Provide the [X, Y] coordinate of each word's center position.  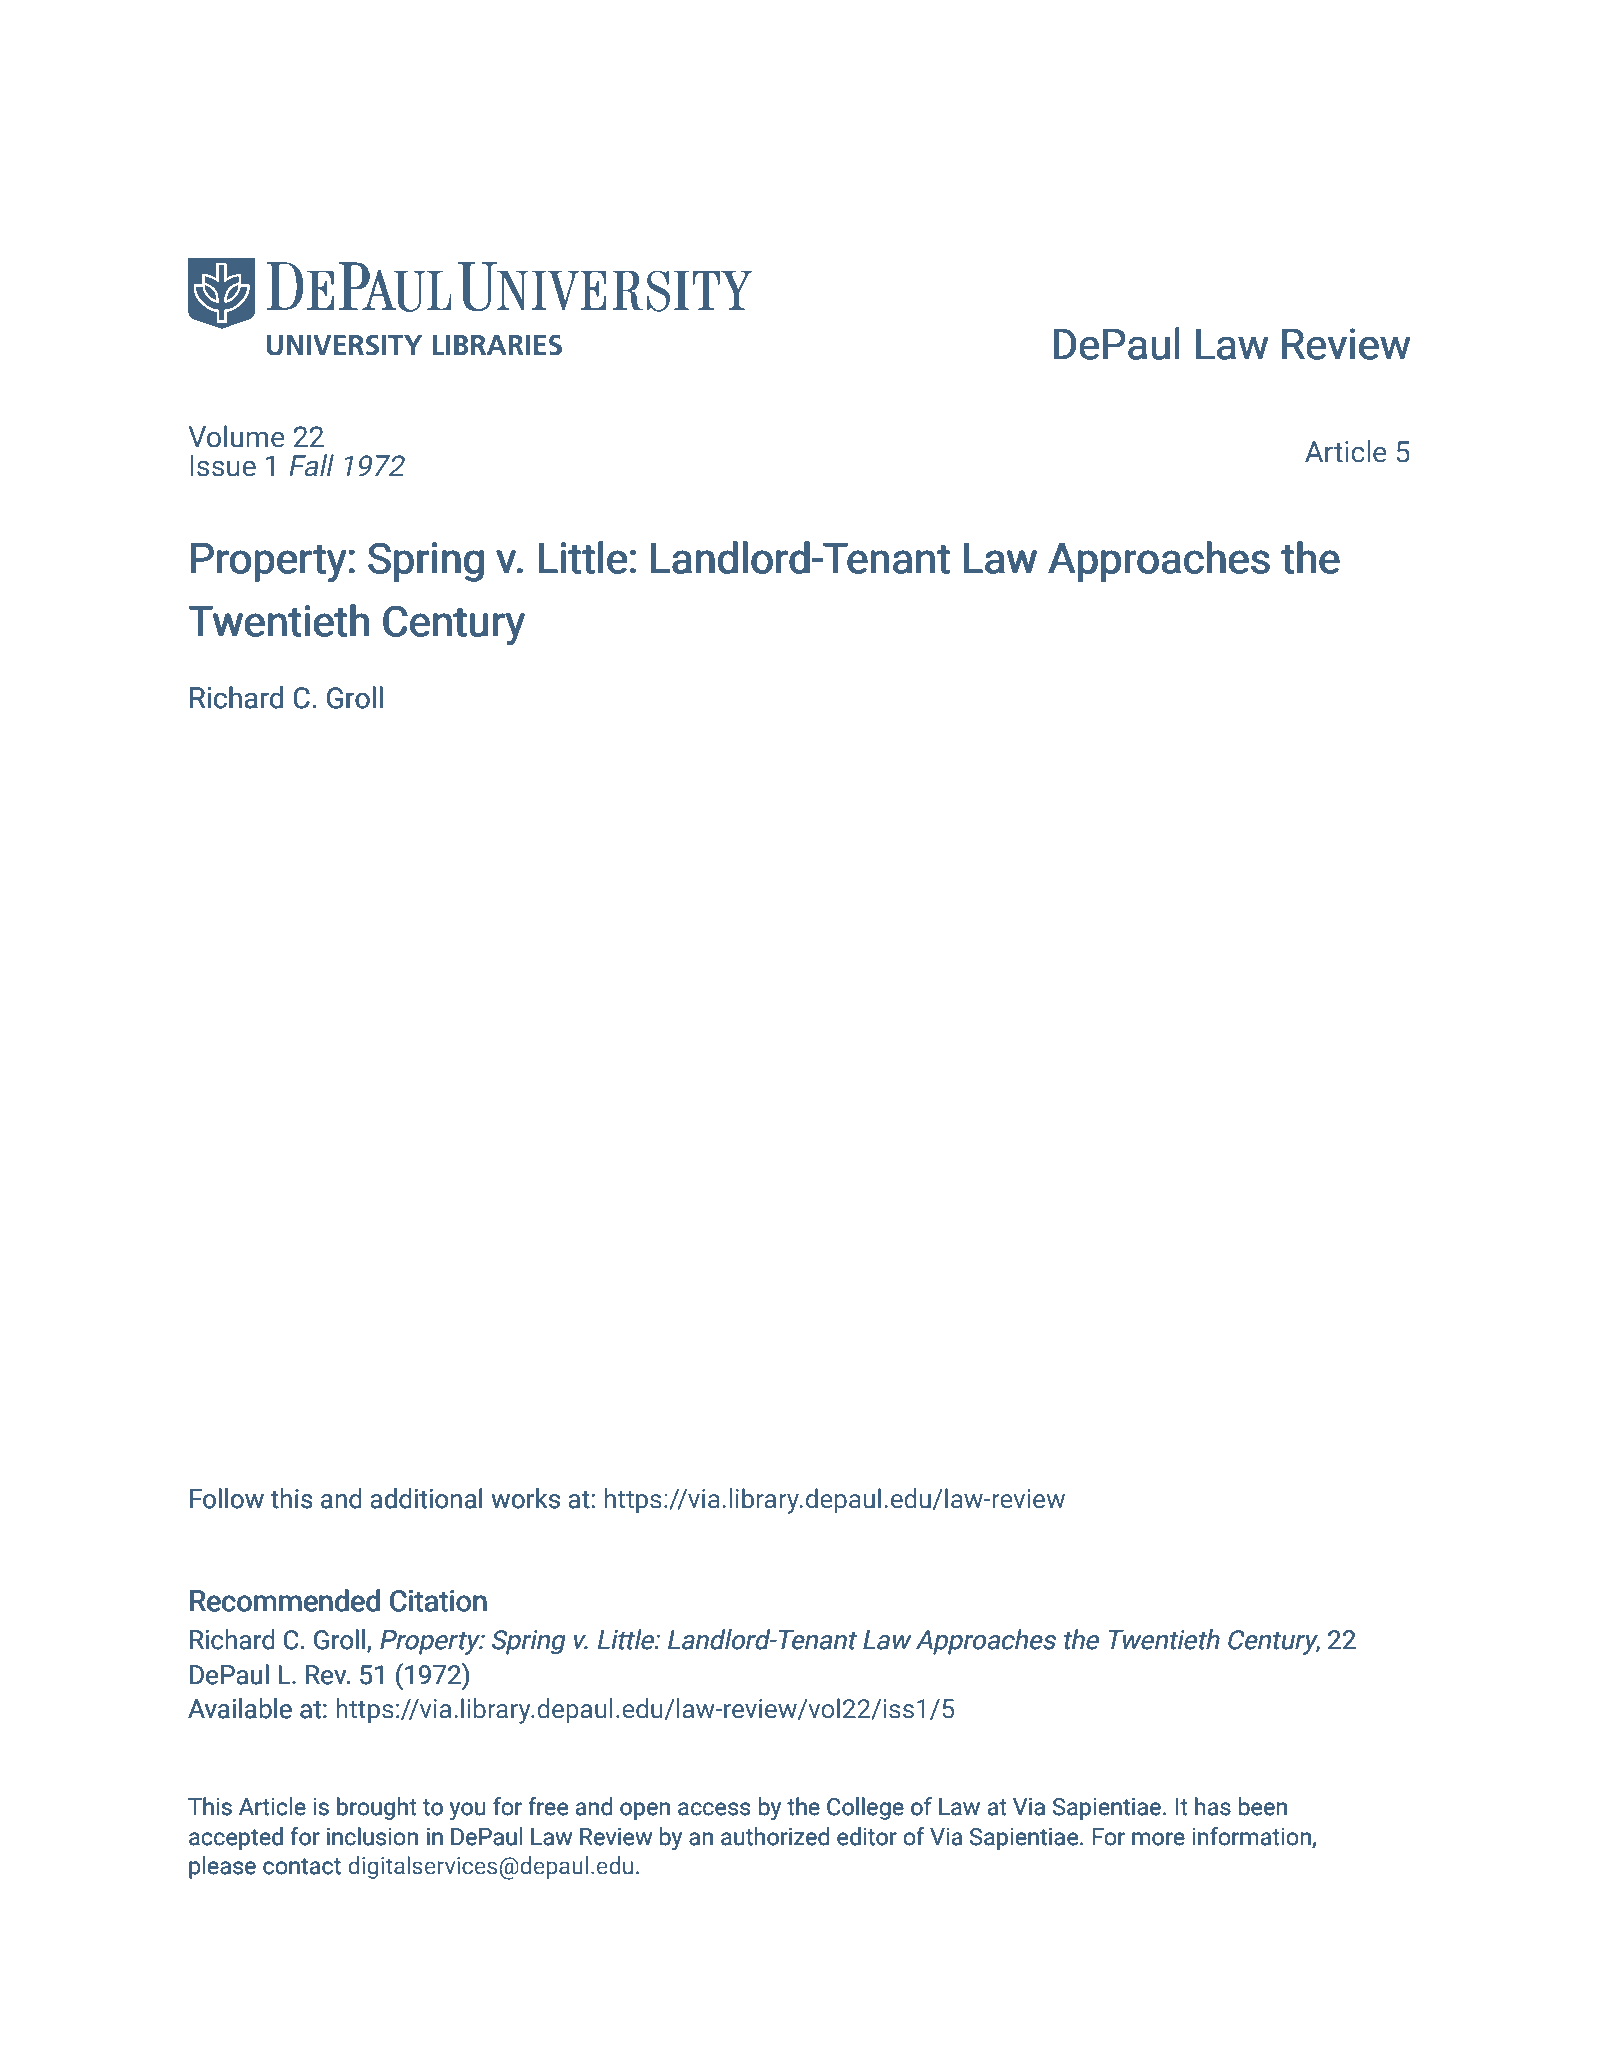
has [1213, 1806]
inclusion [372, 1836]
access [714, 1809]
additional [426, 1498]
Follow [227, 1498]
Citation [438, 1601]
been [1263, 1806]
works [525, 1498]
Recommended [285, 1600]
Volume [236, 436]
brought [377, 1808]
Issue [223, 466]
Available [240, 1708]
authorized [775, 1836]
